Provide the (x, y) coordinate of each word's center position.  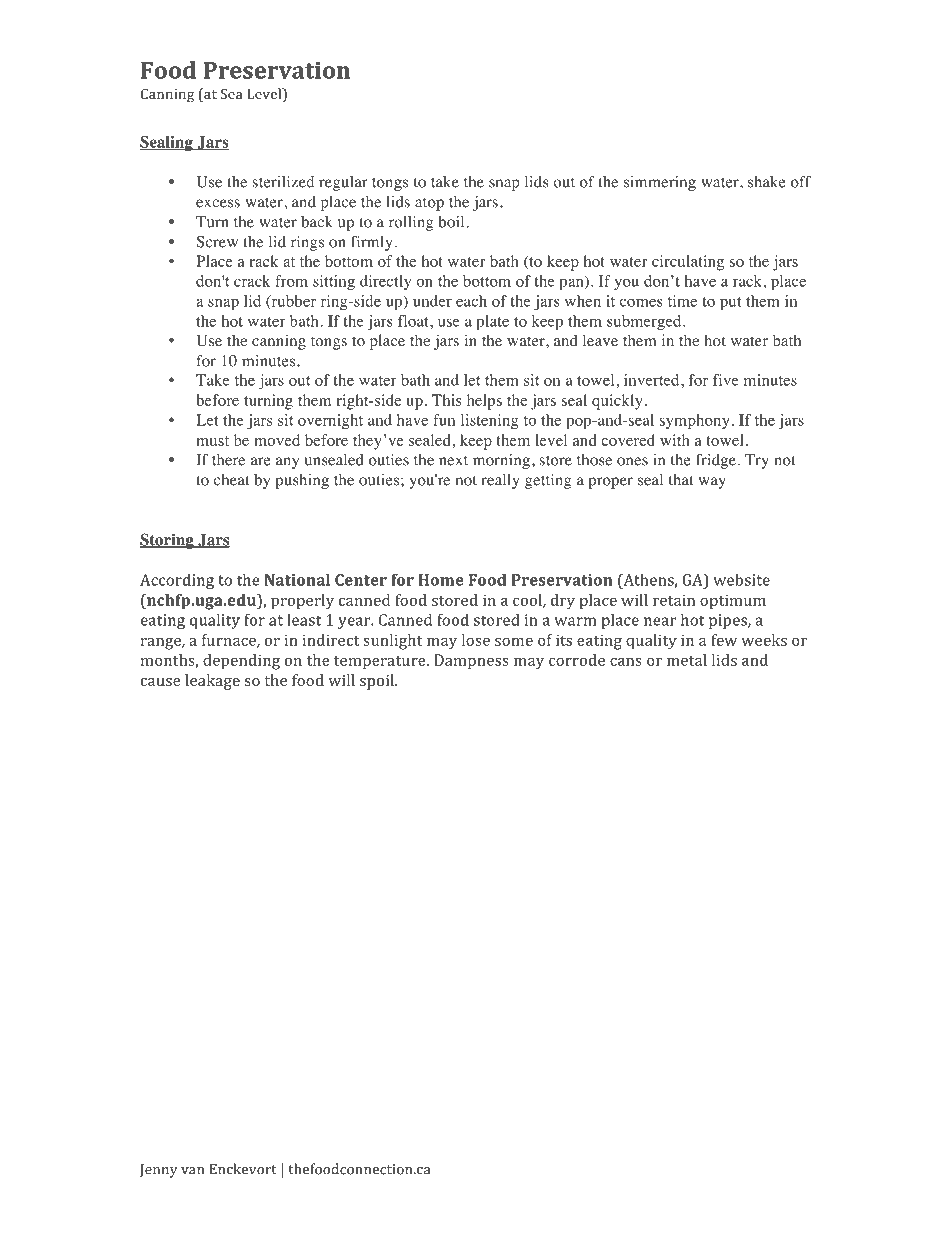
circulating (688, 263)
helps (484, 402)
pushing (302, 481)
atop (429, 204)
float (414, 321)
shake (766, 182)
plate (492, 322)
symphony (695, 421)
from (291, 281)
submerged (645, 322)
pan (572, 283)
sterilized (283, 182)
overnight (330, 421)
